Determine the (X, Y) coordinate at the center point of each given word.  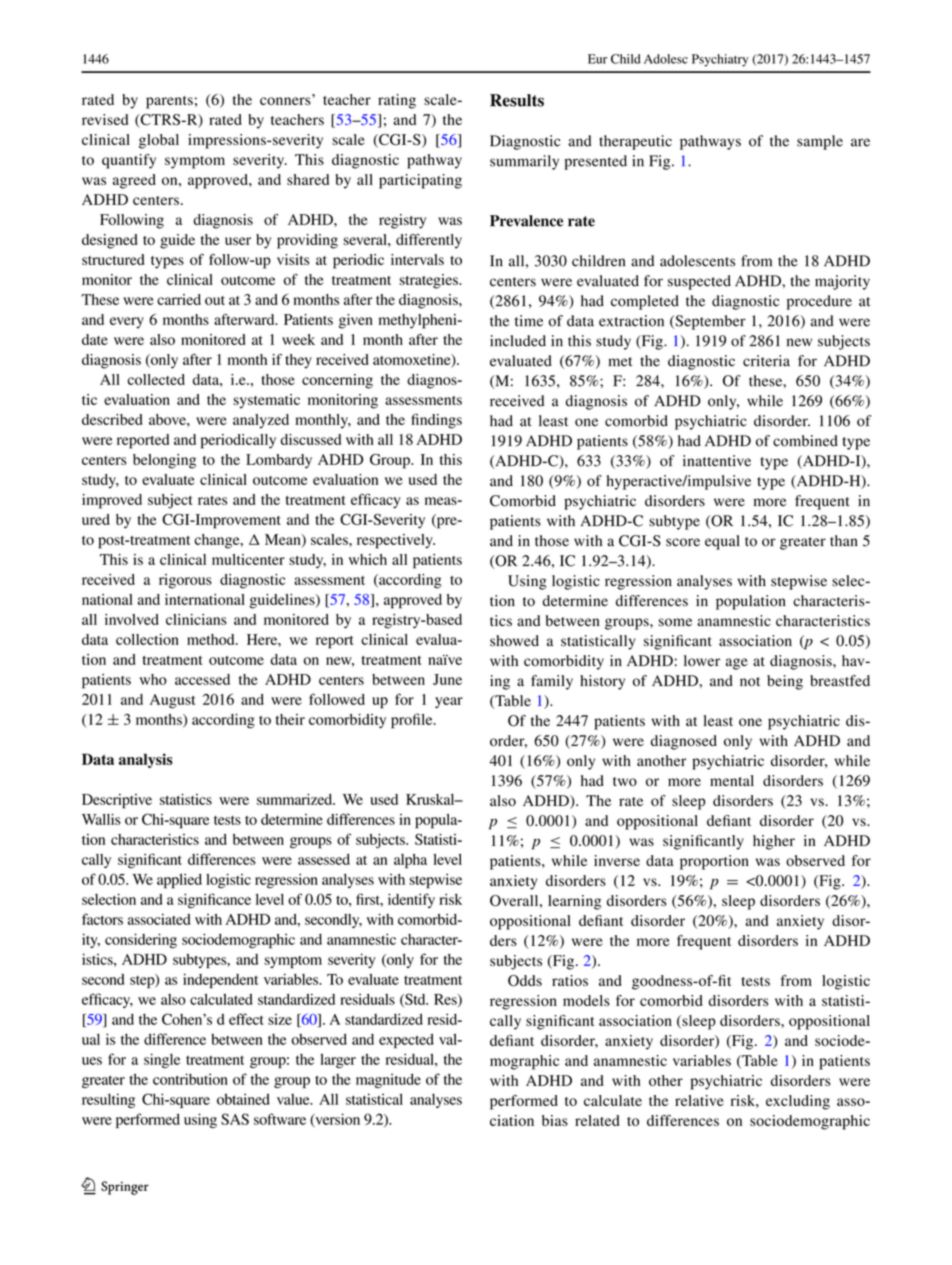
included (518, 341)
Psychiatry (720, 60)
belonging (164, 461)
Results (517, 100)
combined (805, 441)
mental (732, 780)
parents (169, 102)
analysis (146, 760)
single (162, 1060)
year (449, 702)
